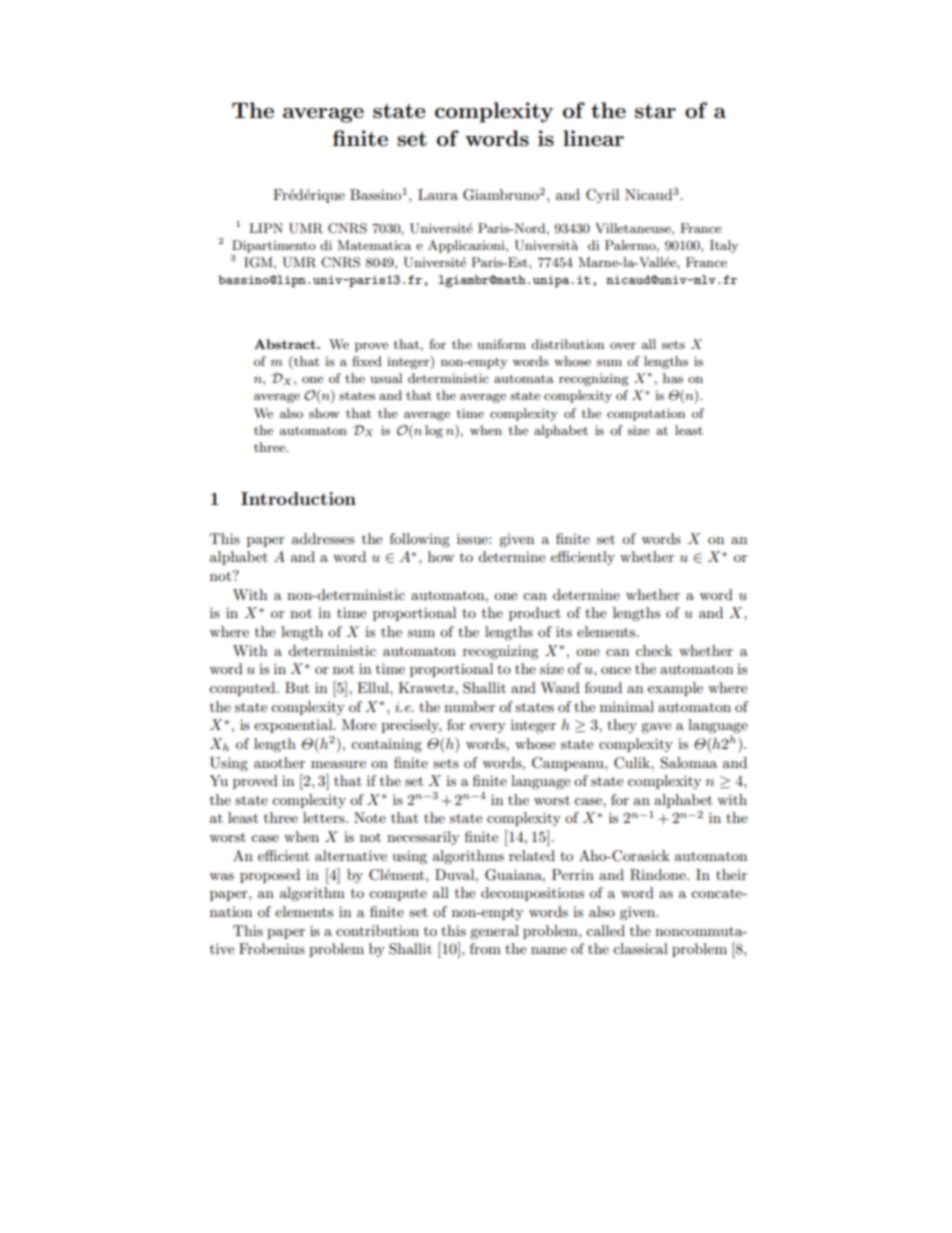 The image size is (952, 1233). I want to click on Laura, so click(438, 194).
